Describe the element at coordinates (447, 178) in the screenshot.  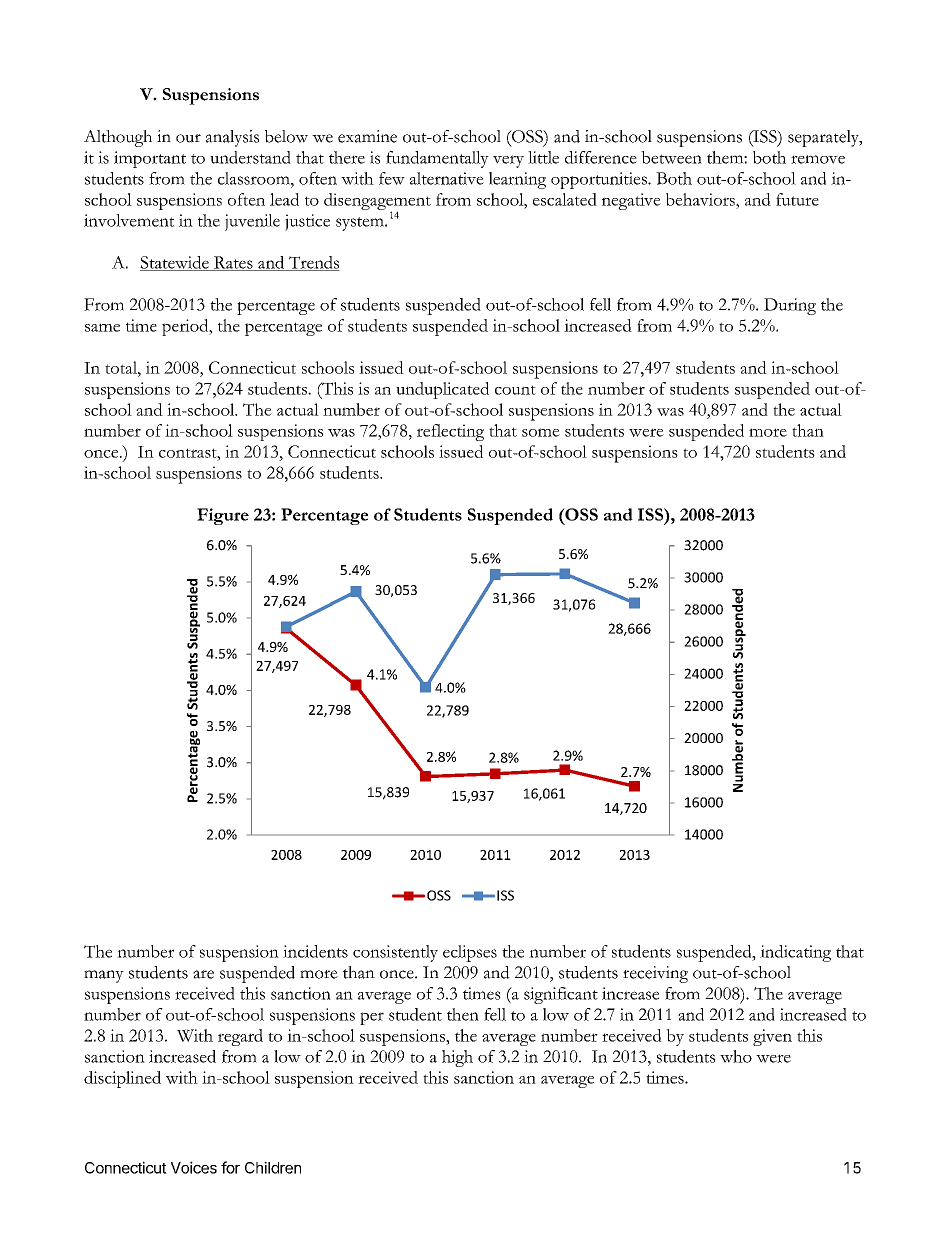
I see `alternative` at that location.
